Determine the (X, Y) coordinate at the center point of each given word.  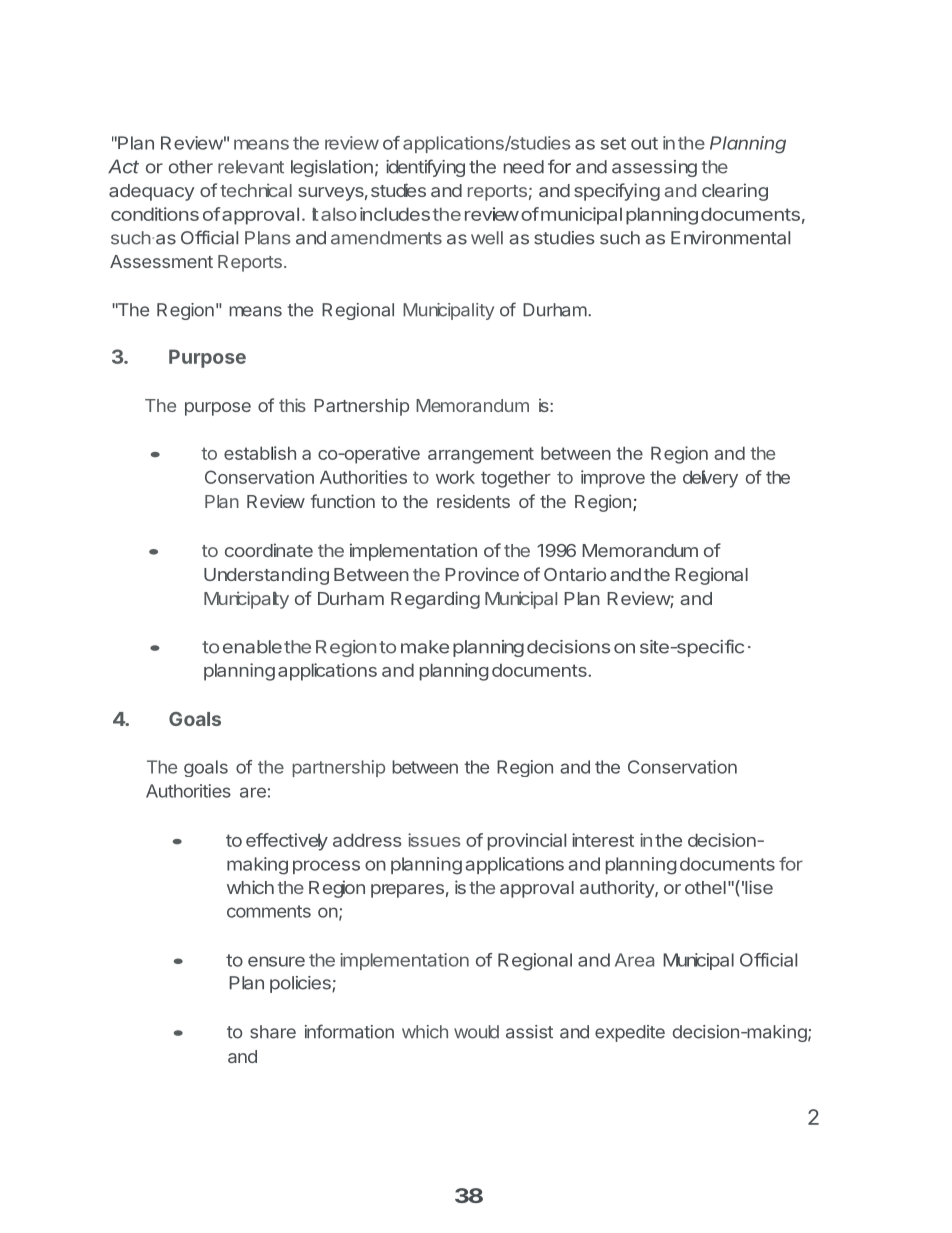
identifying (425, 168)
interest (603, 840)
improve (613, 479)
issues (434, 840)
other (191, 167)
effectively (287, 842)
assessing (654, 168)
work (455, 477)
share (273, 1032)
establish (260, 453)
